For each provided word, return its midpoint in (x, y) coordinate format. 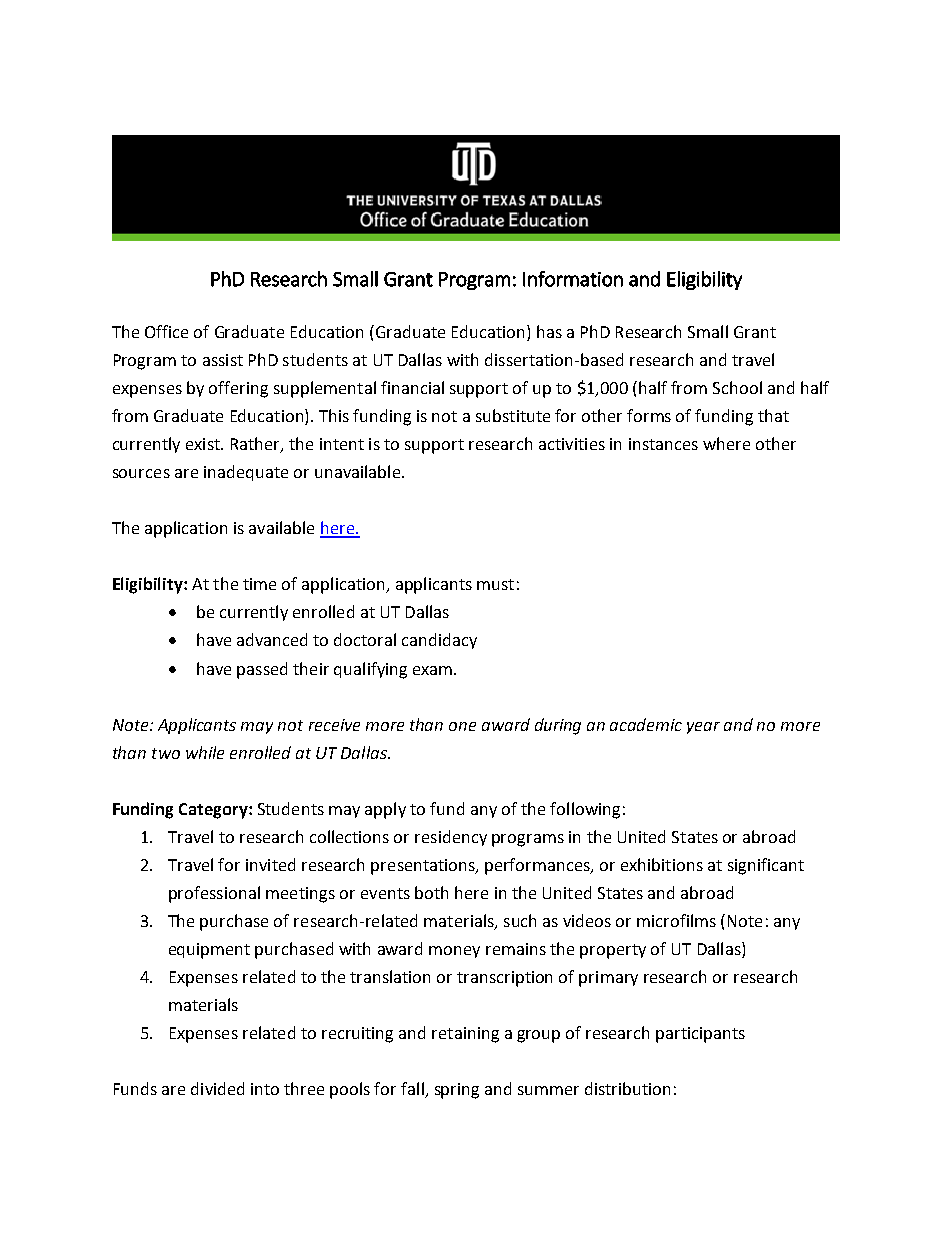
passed (262, 670)
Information (573, 279)
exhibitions (662, 864)
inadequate (246, 473)
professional (214, 894)
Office (166, 331)
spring (457, 1091)
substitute (513, 415)
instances (663, 444)
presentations (424, 867)
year (703, 728)
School (737, 387)
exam (434, 670)
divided (217, 1088)
